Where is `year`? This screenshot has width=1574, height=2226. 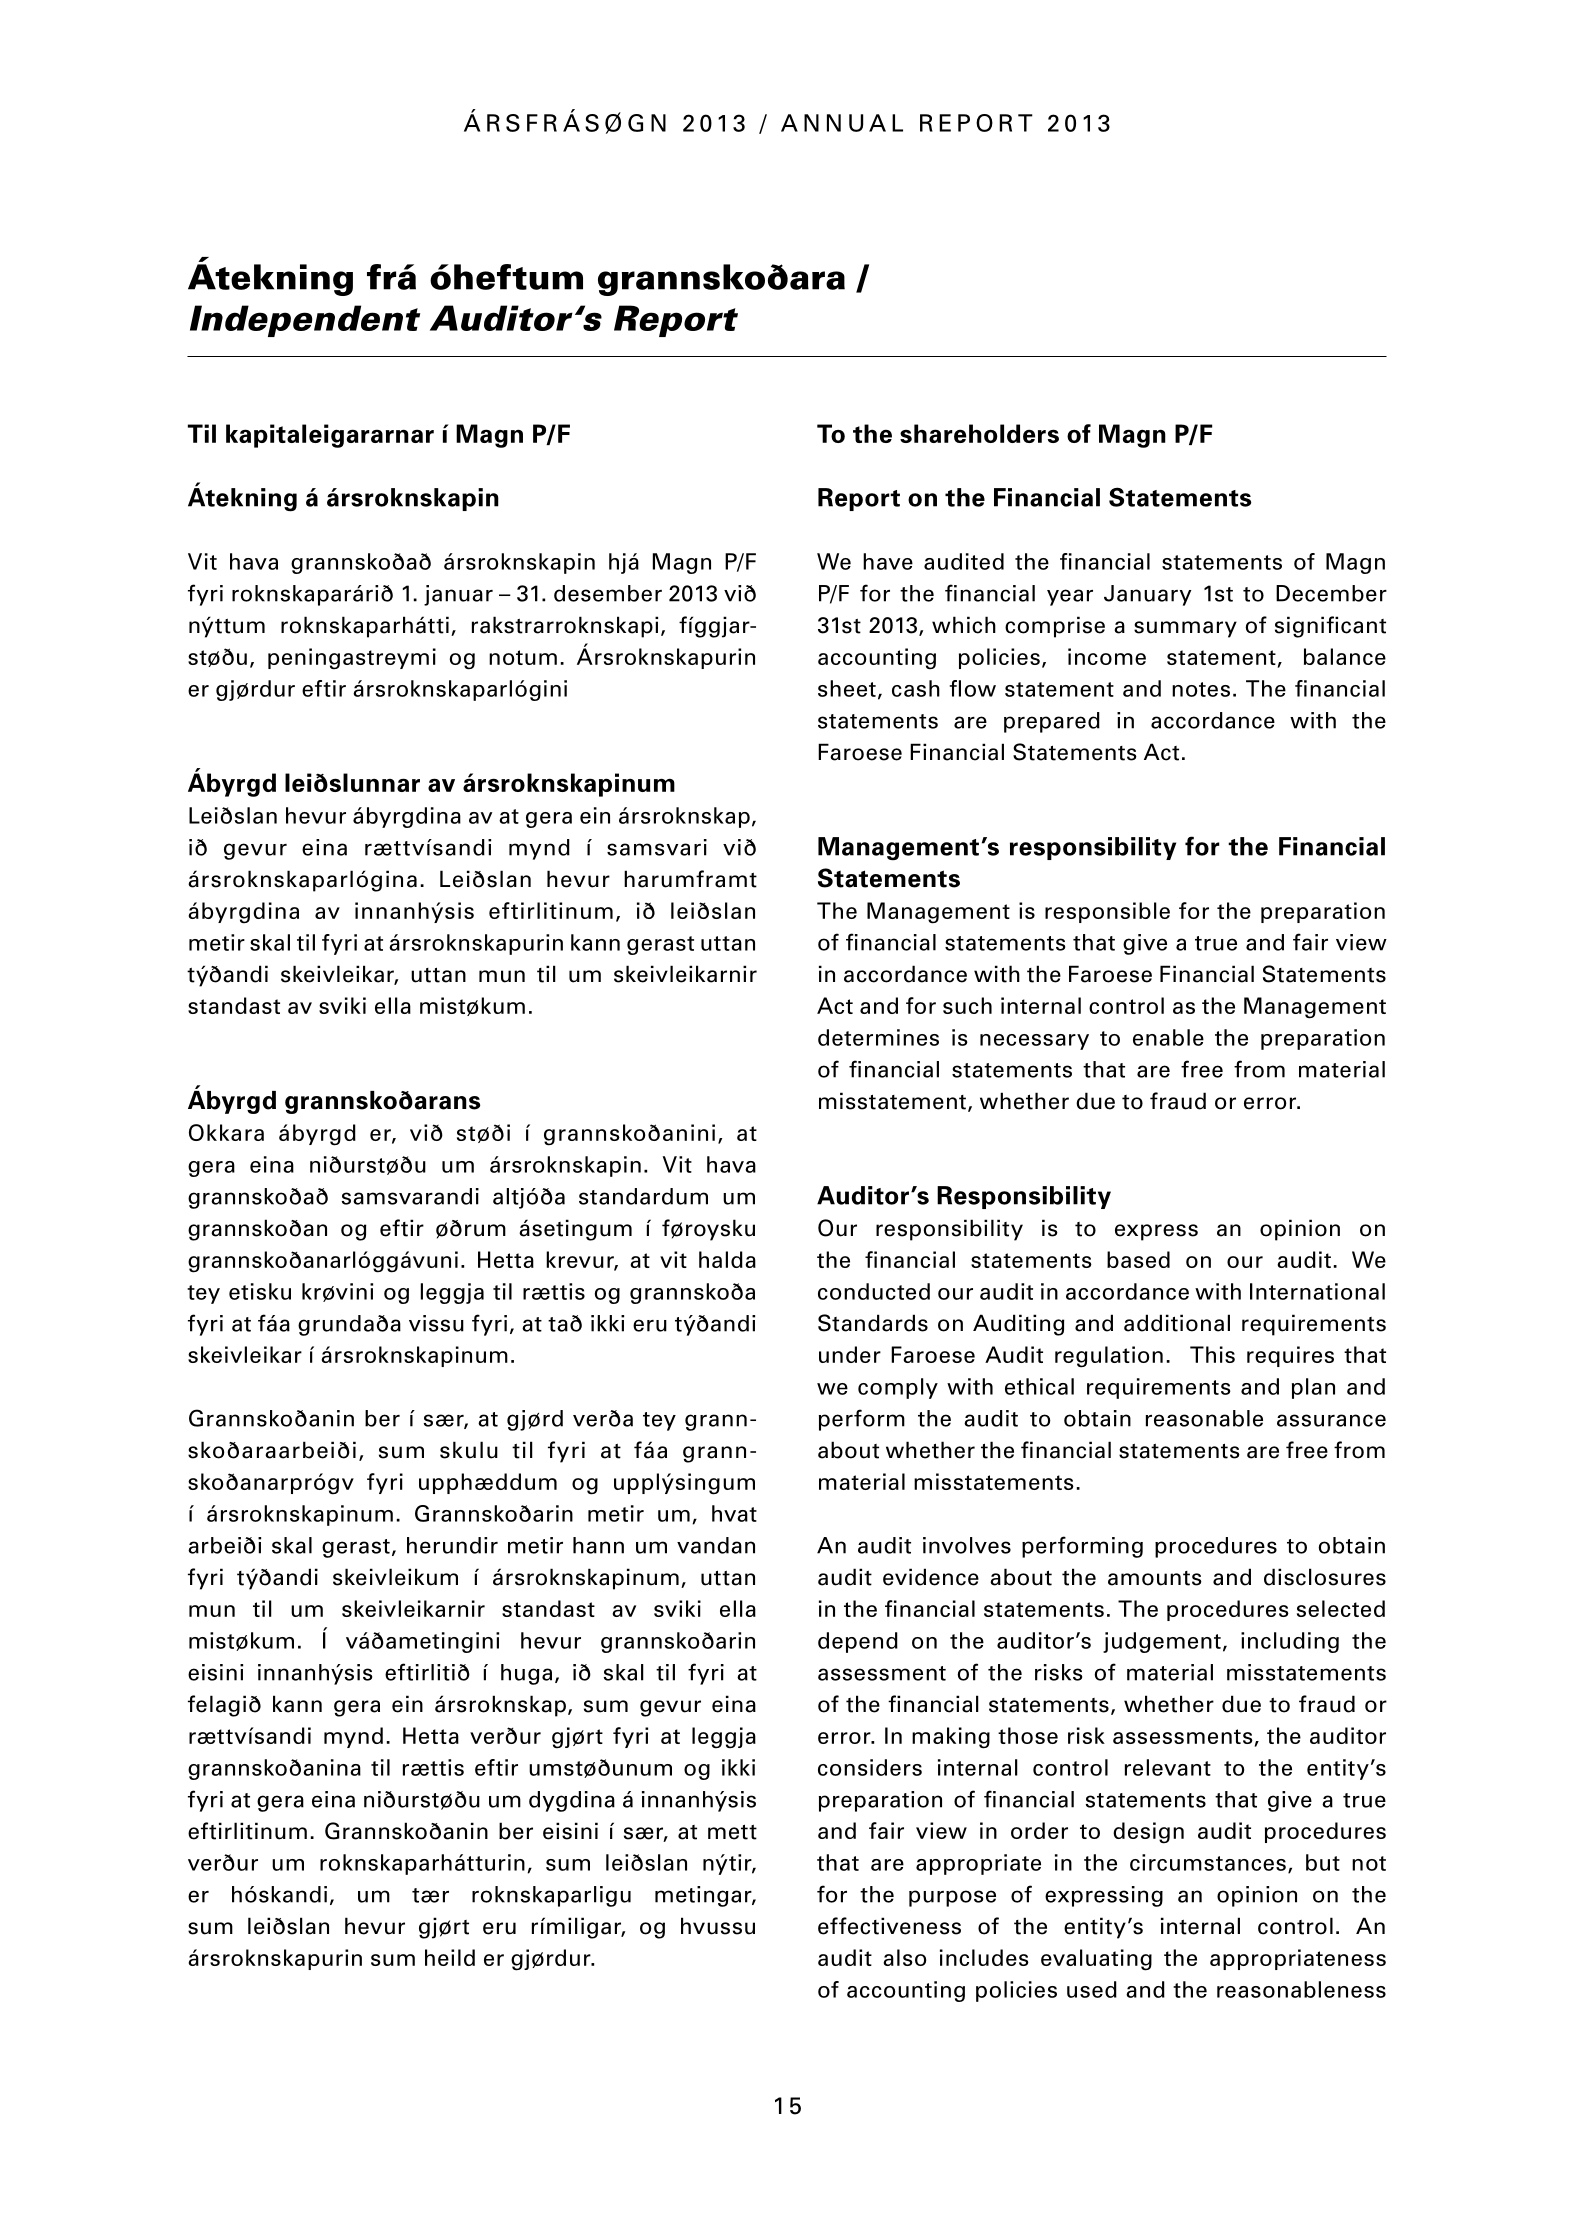 year is located at coordinates (1070, 597).
